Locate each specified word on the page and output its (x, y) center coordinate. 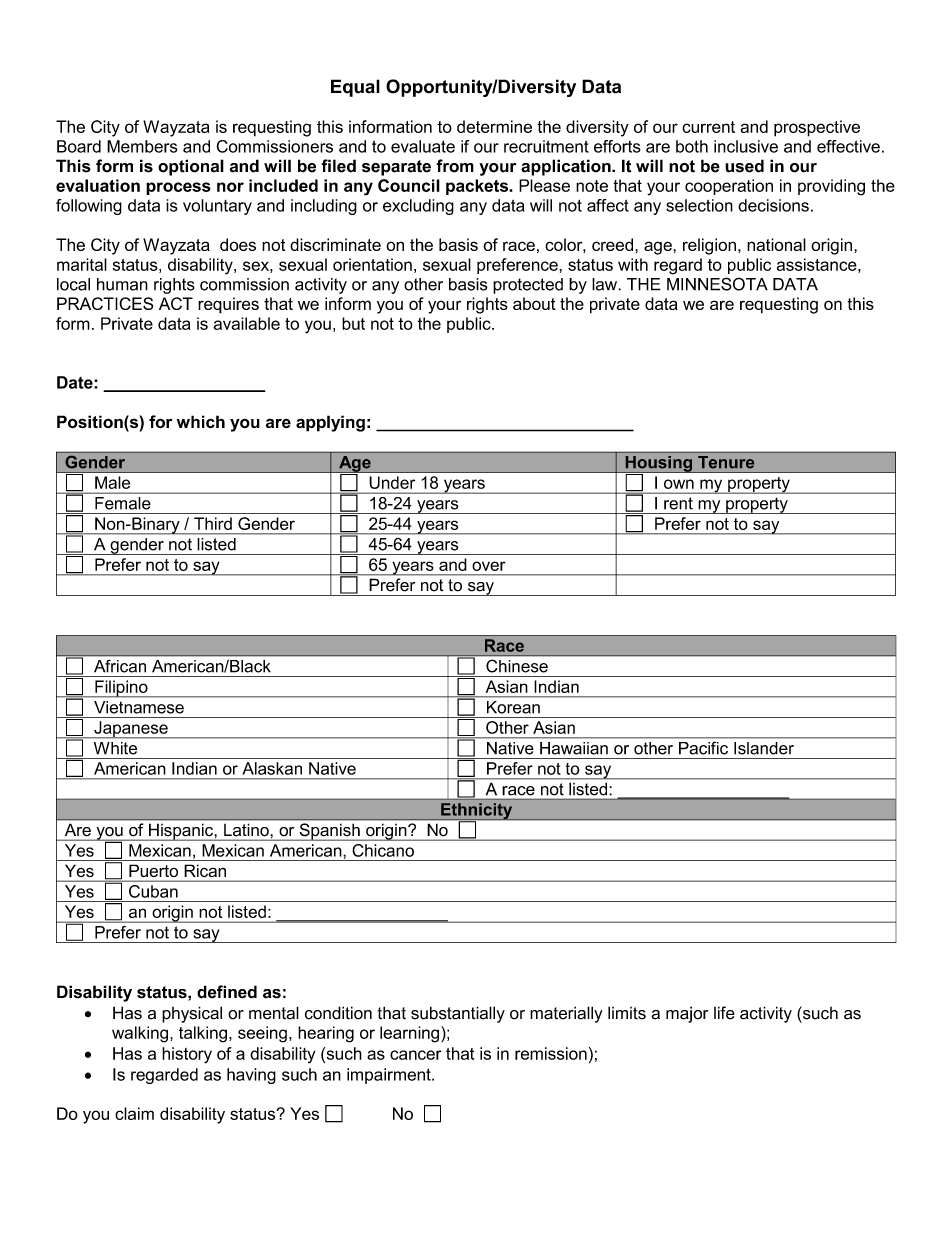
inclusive (746, 146)
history (187, 1055)
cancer (416, 1055)
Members (142, 146)
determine (494, 126)
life (724, 1013)
